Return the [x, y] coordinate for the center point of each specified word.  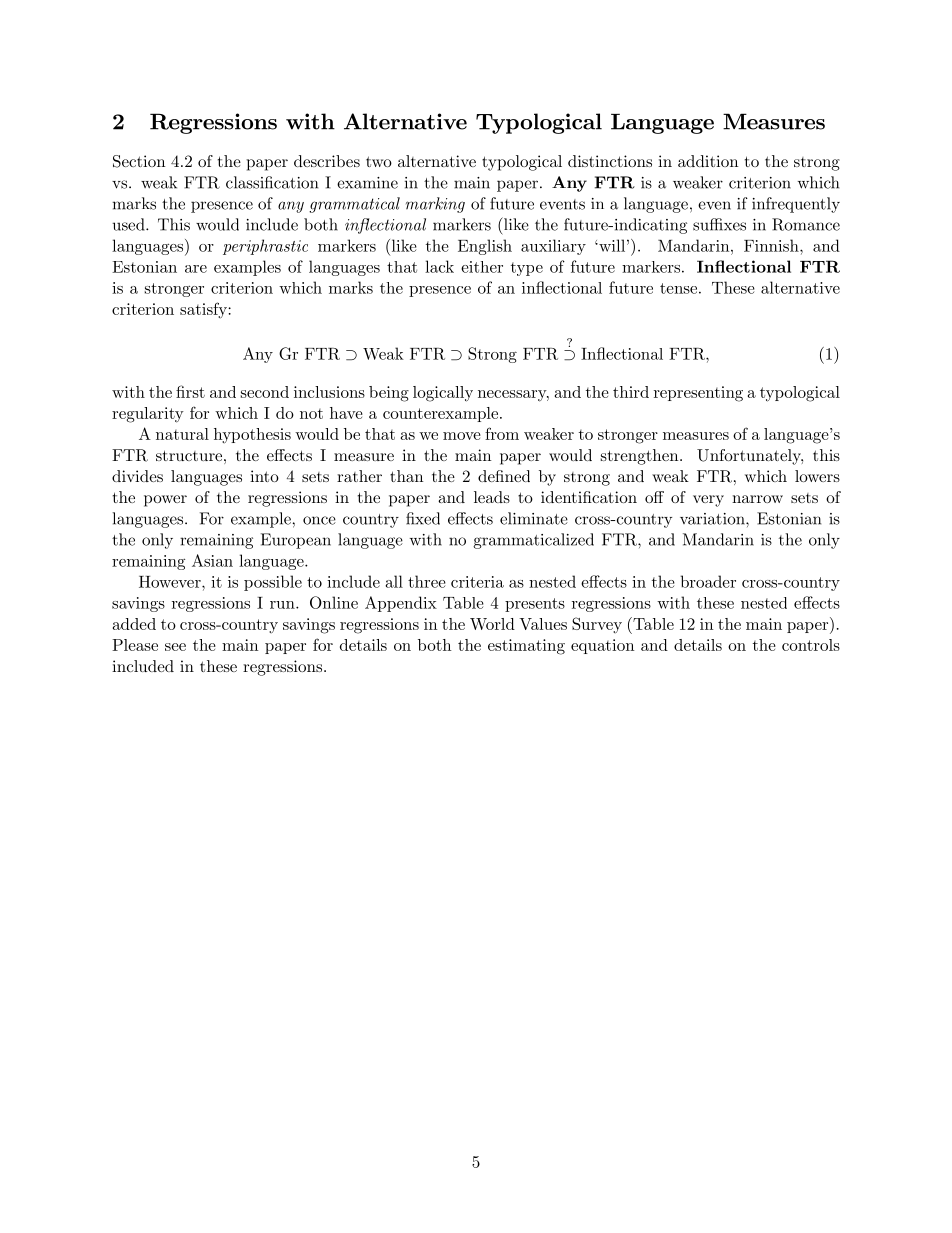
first [190, 391]
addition [708, 161]
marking [435, 205]
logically [443, 394]
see [175, 647]
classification [272, 182]
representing [698, 394]
